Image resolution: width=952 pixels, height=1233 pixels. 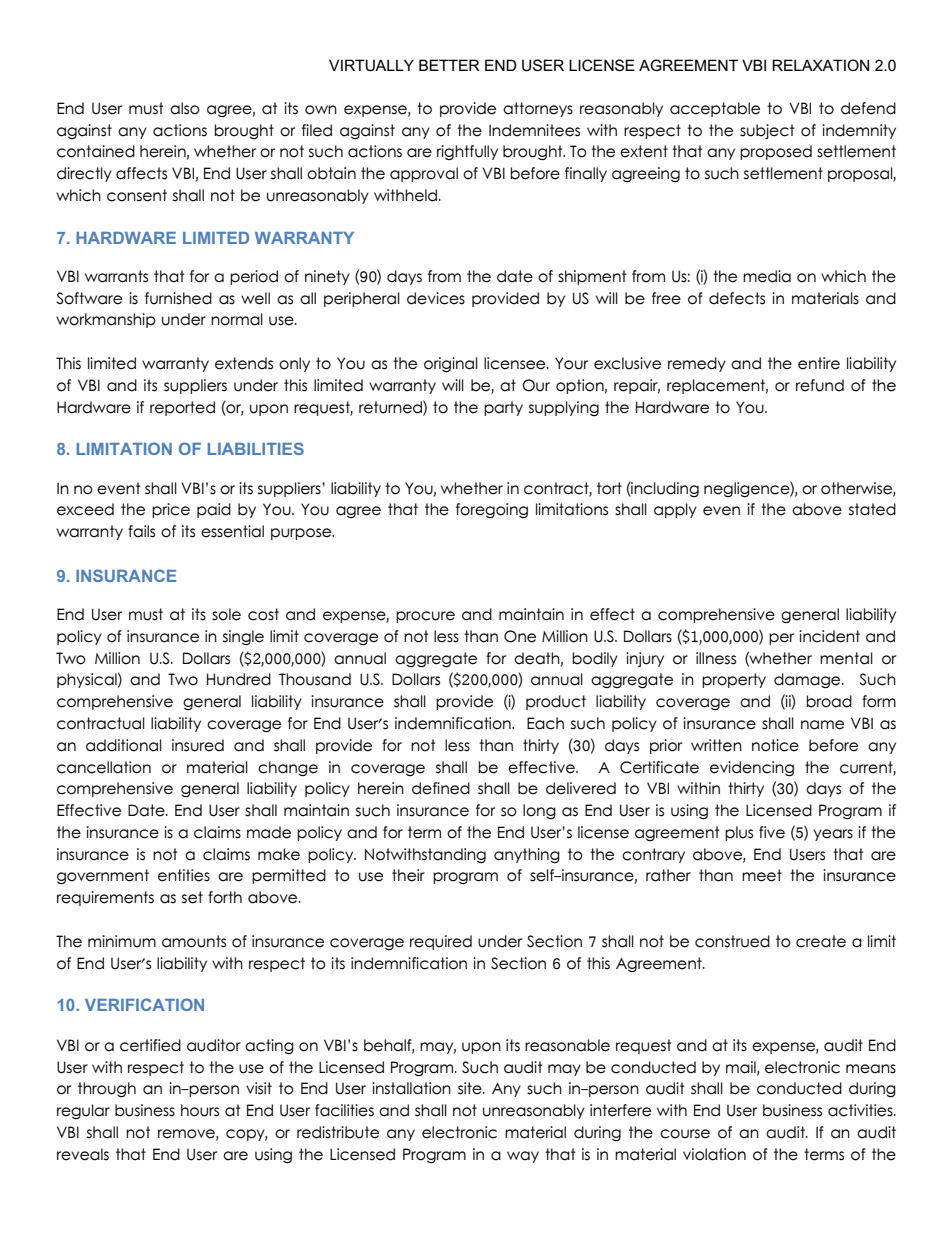 What do you see at coordinates (184, 875) in the page?
I see `entities` at bounding box center [184, 875].
